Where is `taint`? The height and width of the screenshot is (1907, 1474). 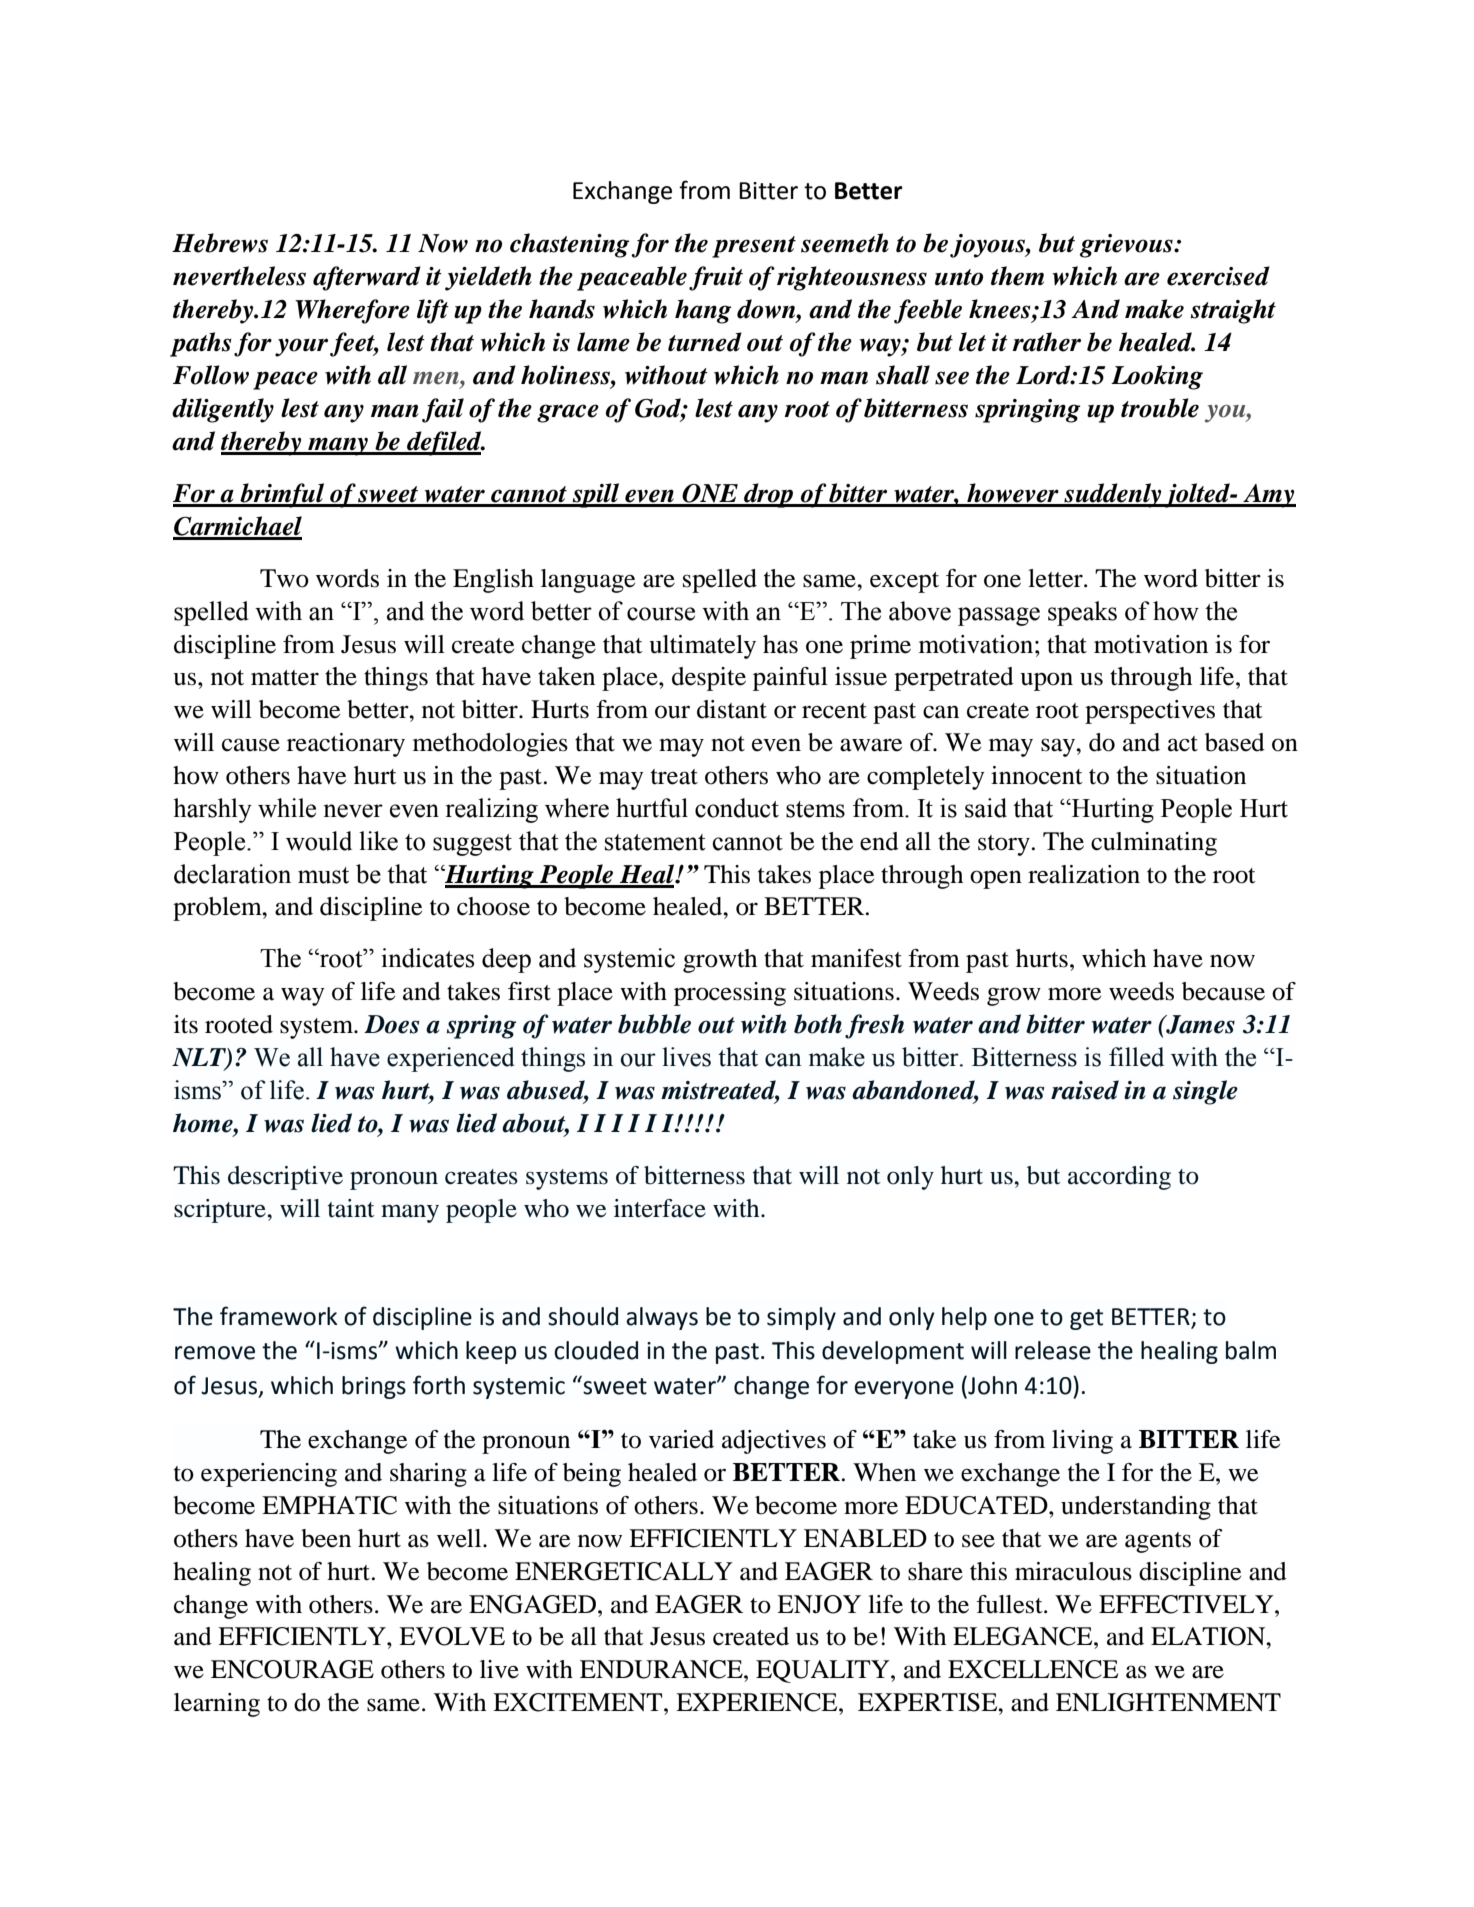 taint is located at coordinates (351, 1208).
